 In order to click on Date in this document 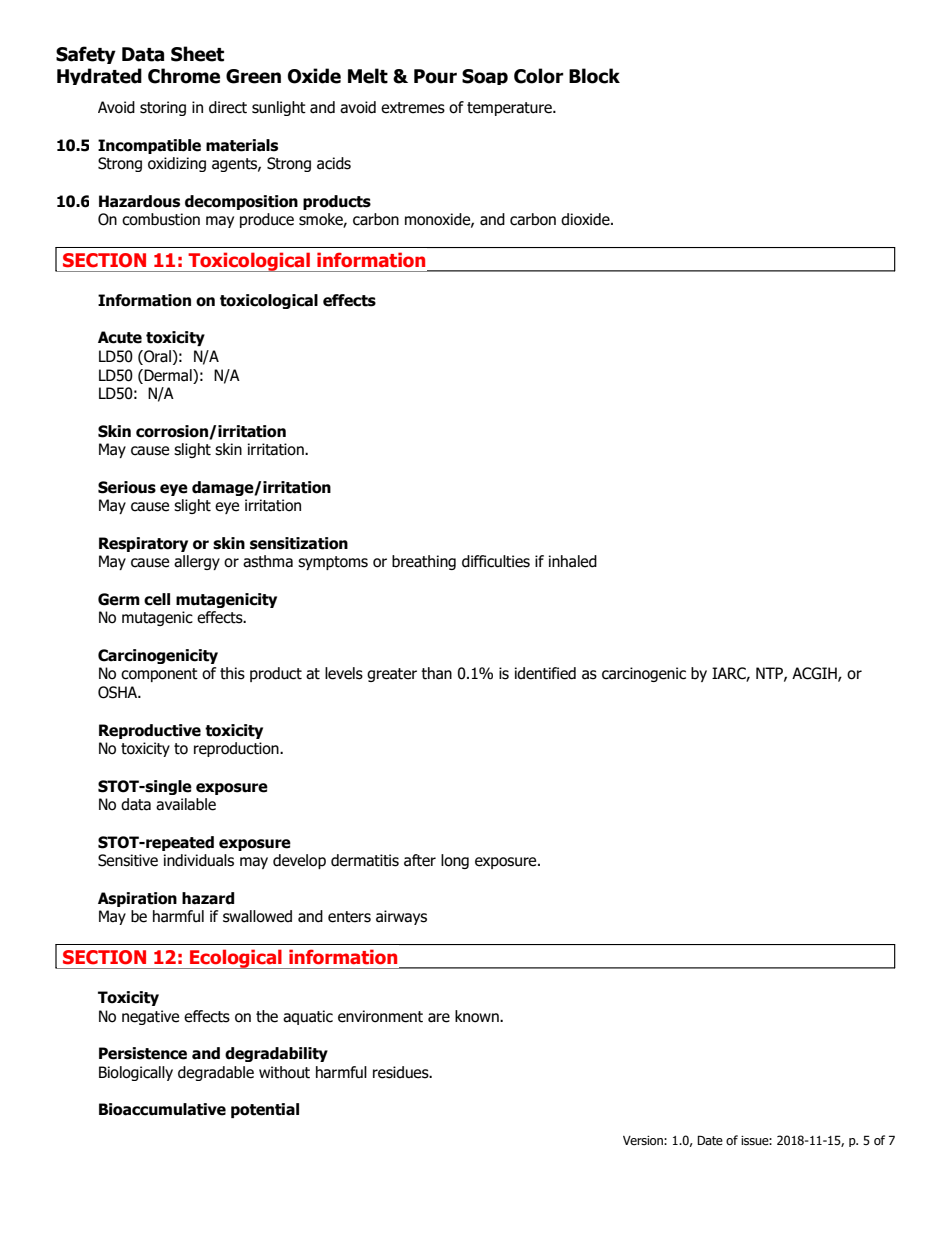, I will do `click(710, 1140)`.
